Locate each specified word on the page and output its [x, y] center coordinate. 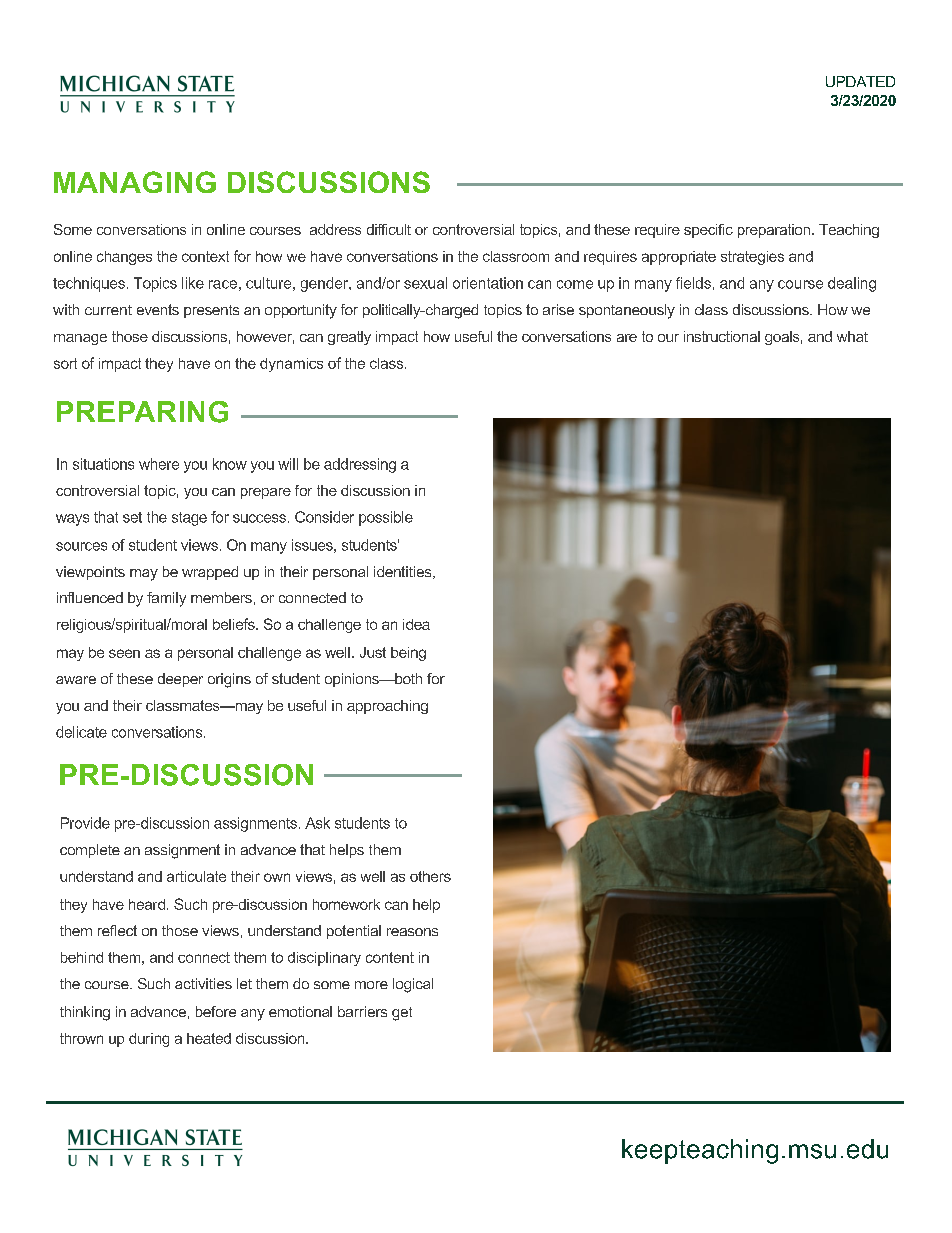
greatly [349, 338]
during [149, 1040]
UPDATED [860, 81]
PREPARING [142, 412]
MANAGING [135, 182]
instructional [722, 336]
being [408, 654]
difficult [389, 229]
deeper [180, 680]
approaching [387, 707]
